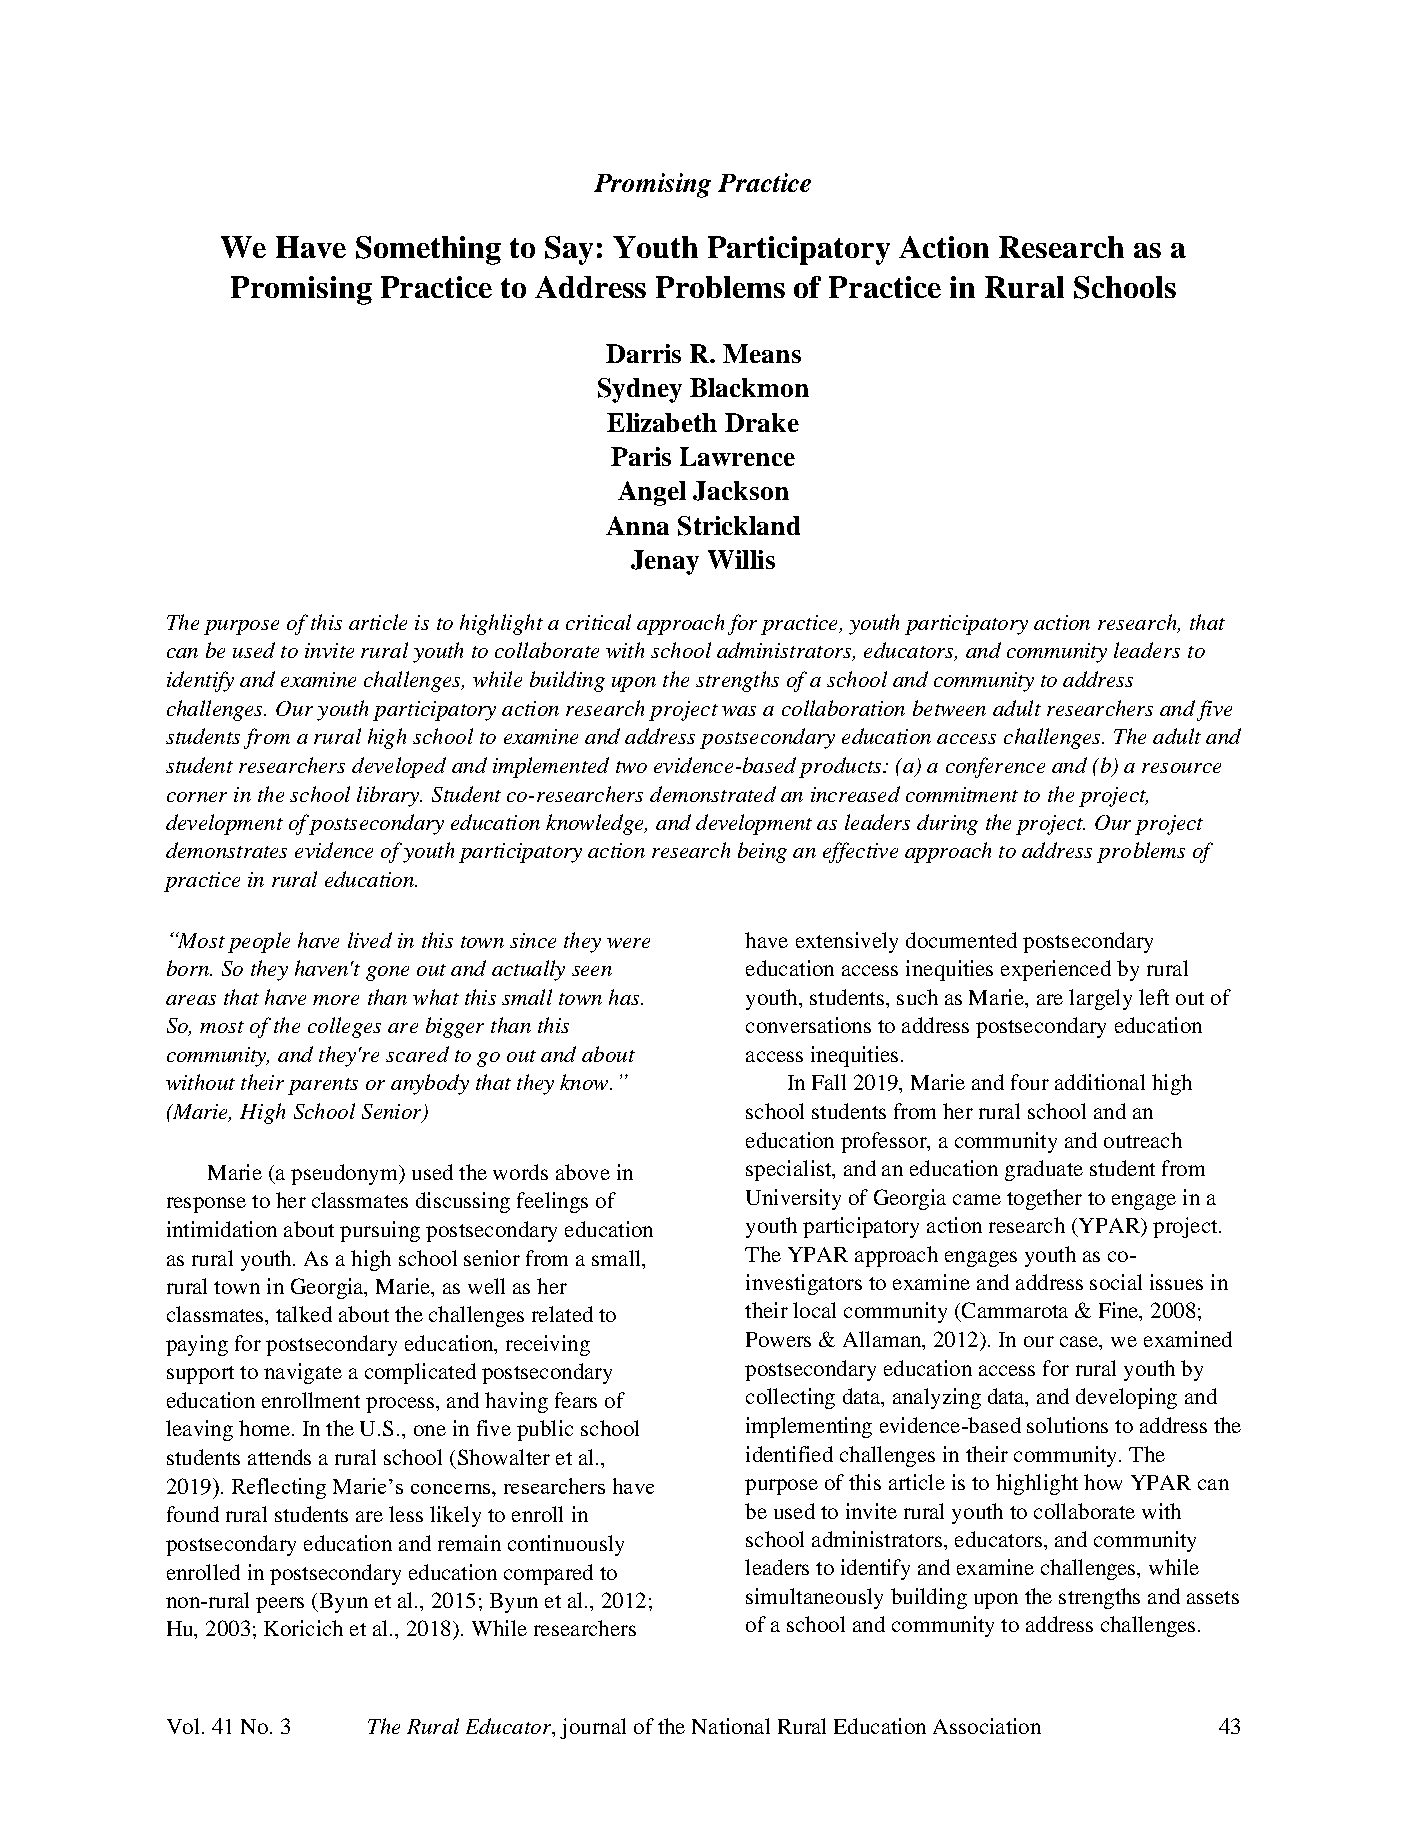 Image resolution: width=1407 pixels, height=1821 pixels. Describe the element at coordinates (762, 353) in the screenshot. I see `Means` at that location.
